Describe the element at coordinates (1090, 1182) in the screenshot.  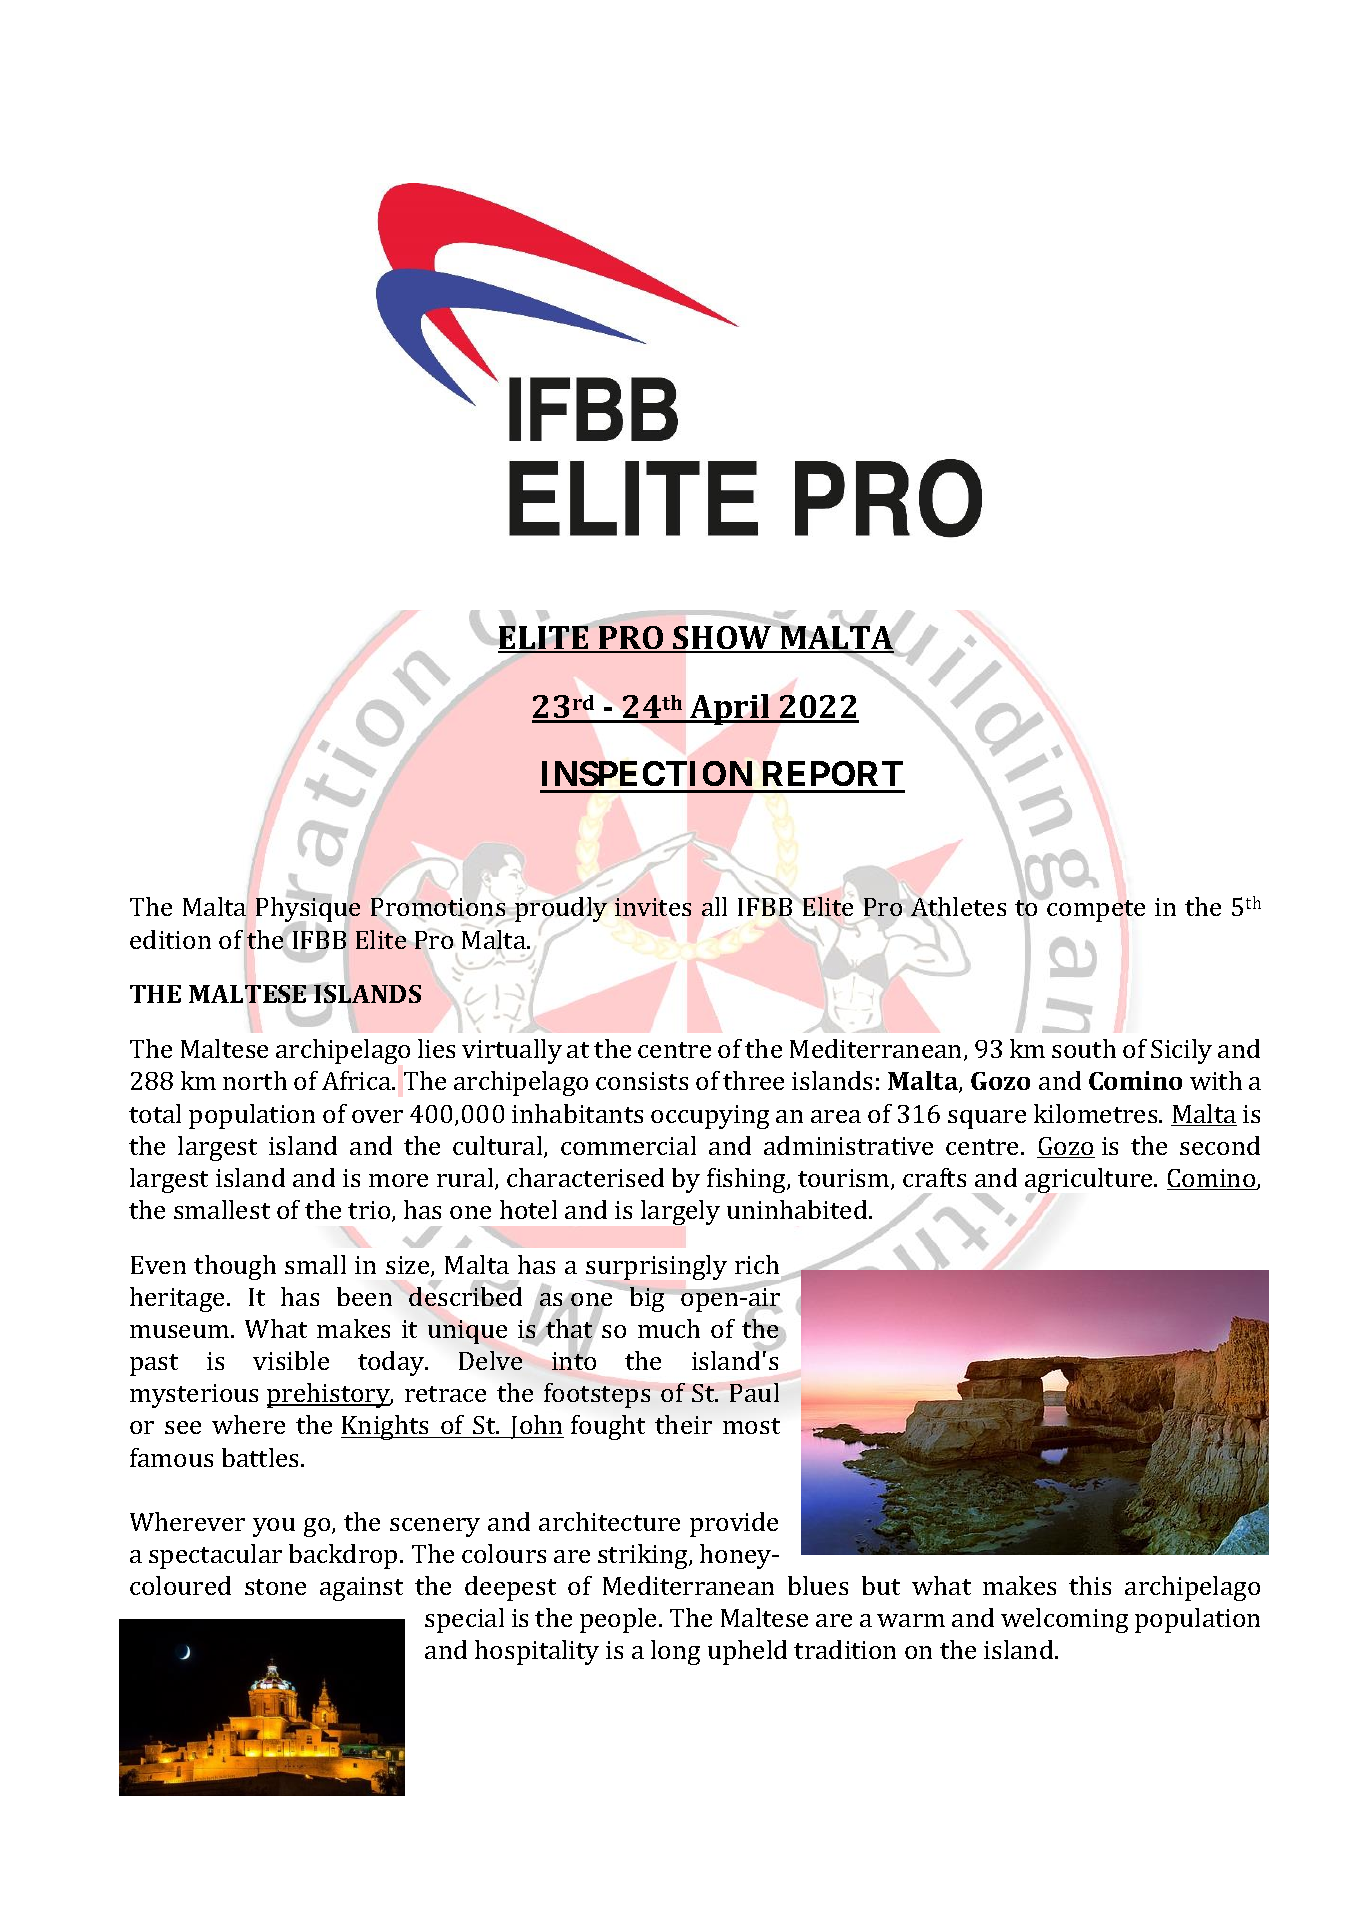
I see `agriculture` at that location.
